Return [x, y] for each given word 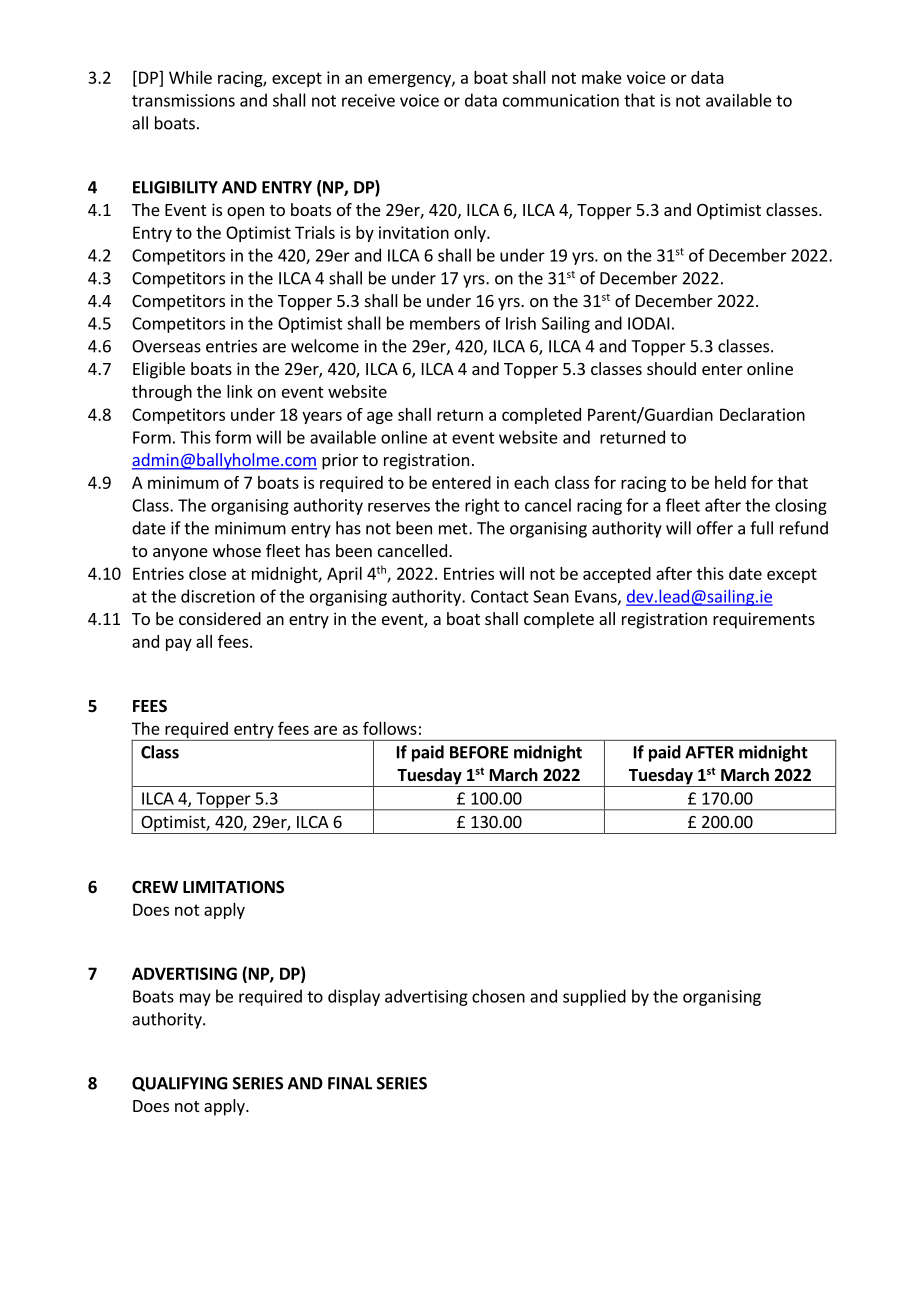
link [240, 391]
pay [179, 644]
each [531, 482]
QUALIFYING [179, 1084]
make [602, 77]
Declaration [762, 414]
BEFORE [479, 752]
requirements [764, 620]
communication [561, 100]
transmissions [183, 100]
